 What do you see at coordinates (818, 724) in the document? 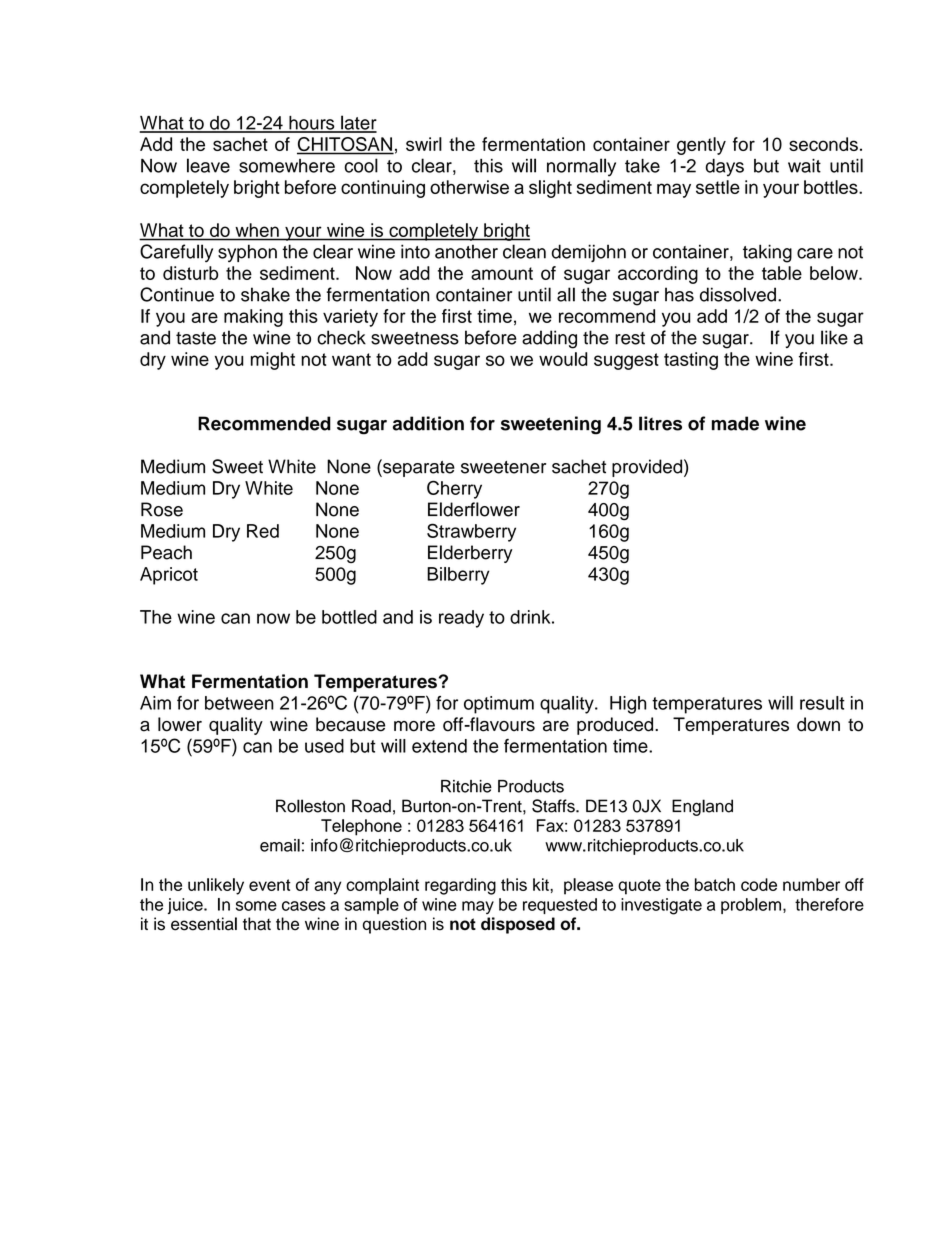
I see `down` at bounding box center [818, 724].
